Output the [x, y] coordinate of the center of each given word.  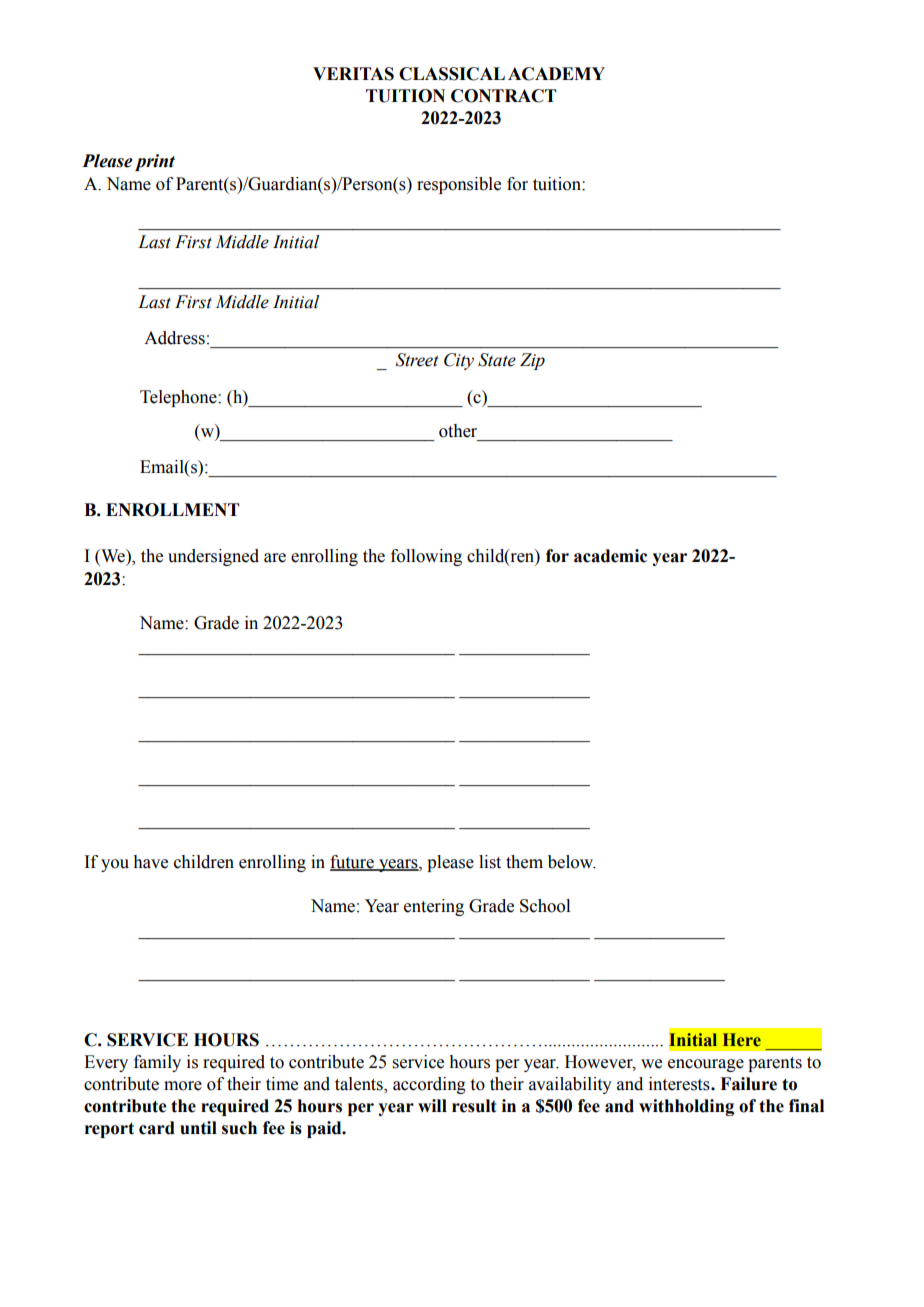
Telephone [179, 398]
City [459, 361]
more [183, 1086]
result [474, 1106]
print [155, 162]
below [572, 862]
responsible [459, 185]
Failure [748, 1084]
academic [610, 556]
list [490, 862]
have [151, 862]
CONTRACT [503, 96]
